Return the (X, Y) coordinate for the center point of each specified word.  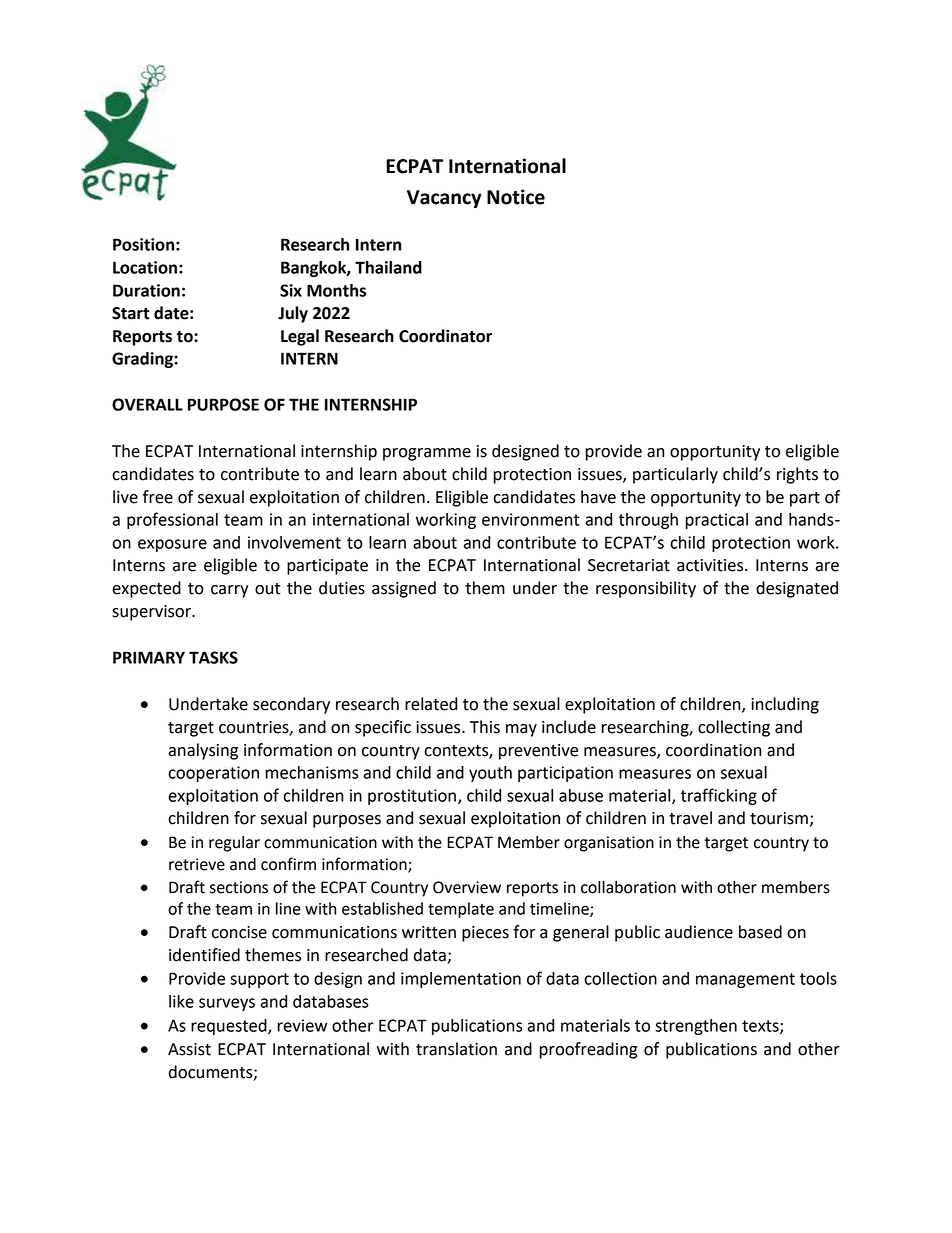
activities (711, 565)
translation (456, 1049)
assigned (404, 589)
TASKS (213, 657)
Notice (516, 197)
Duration (146, 290)
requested (230, 1027)
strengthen (696, 1027)
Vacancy (444, 199)
